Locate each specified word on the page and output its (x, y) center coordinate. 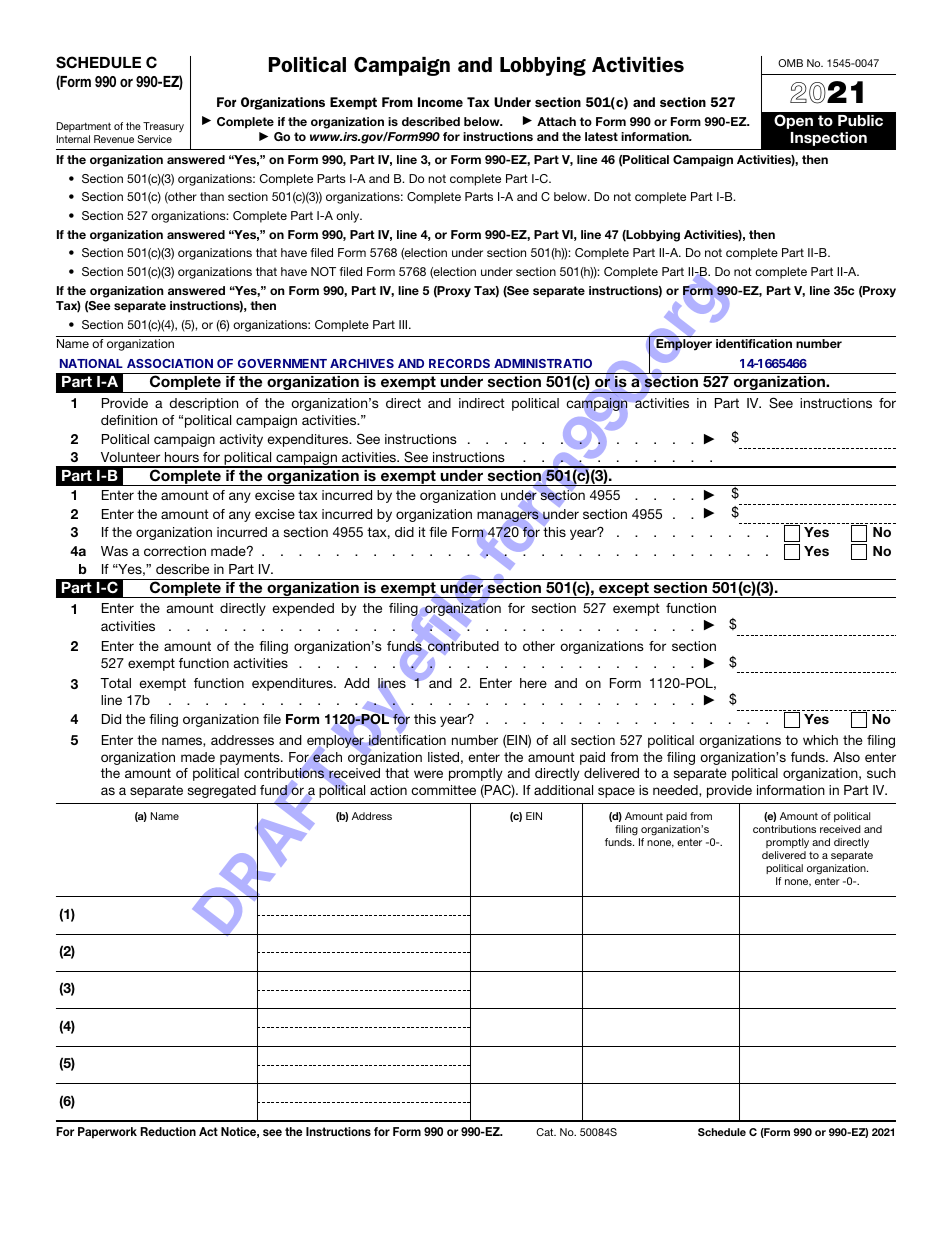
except (624, 590)
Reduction (168, 1131)
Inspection (829, 139)
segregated (222, 791)
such (881, 773)
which (820, 740)
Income (440, 102)
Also (846, 757)
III (404, 324)
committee (443, 790)
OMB (790, 63)
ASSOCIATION (170, 363)
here (533, 683)
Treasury (163, 127)
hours (182, 457)
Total (115, 683)
